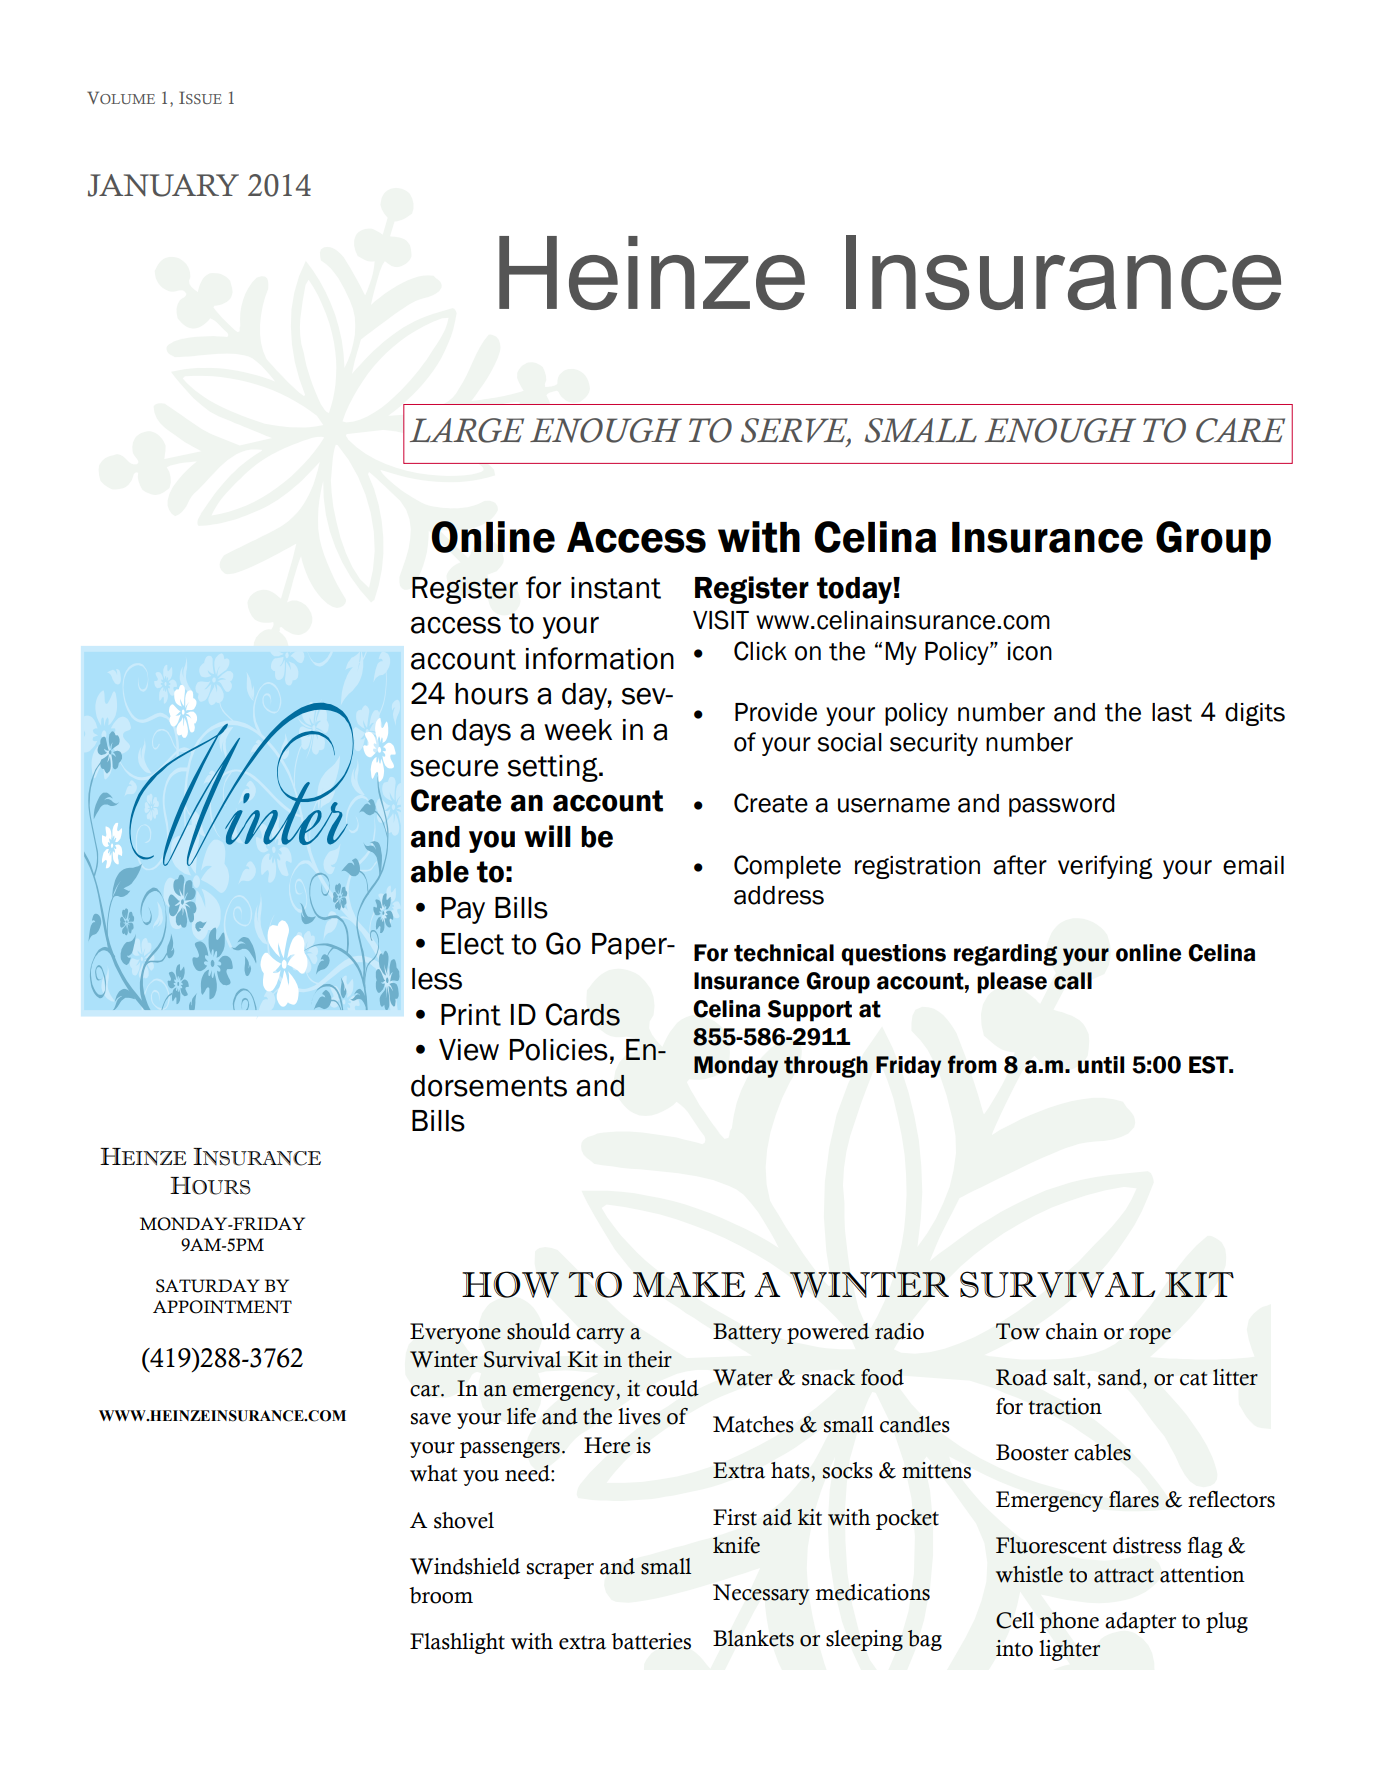 This screenshot has width=1373, height=1776. Describe the element at coordinates (721, 620) in the screenshot. I see `VISIT` at that location.
